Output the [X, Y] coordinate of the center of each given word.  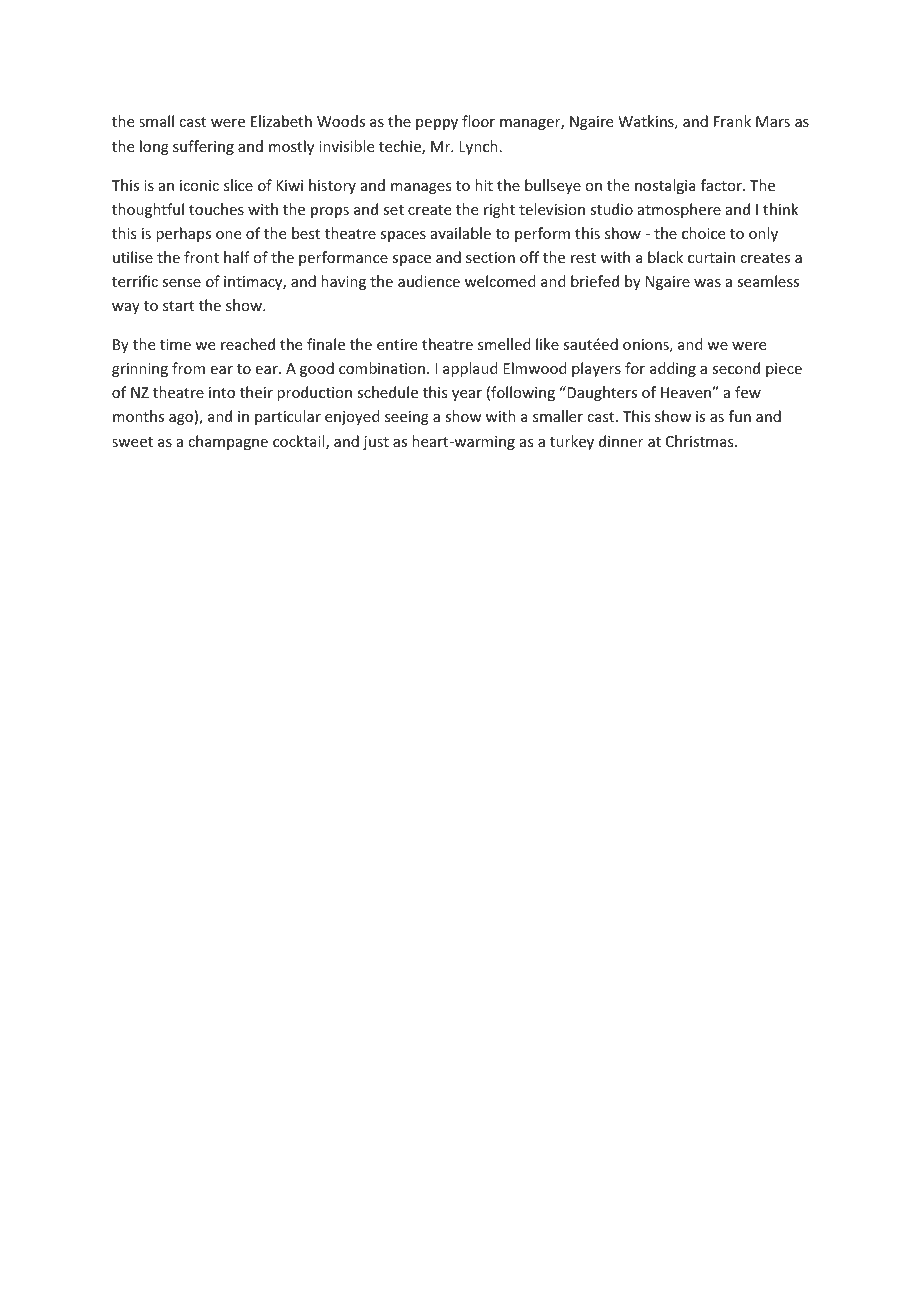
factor [722, 185]
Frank [732, 121]
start [178, 306]
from [188, 368]
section [490, 257]
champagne [228, 442]
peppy [437, 124]
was [707, 283]
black [665, 257]
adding [673, 369]
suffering [203, 147]
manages [421, 188]
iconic [199, 185]
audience [429, 281]
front [201, 257]
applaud [470, 369]
